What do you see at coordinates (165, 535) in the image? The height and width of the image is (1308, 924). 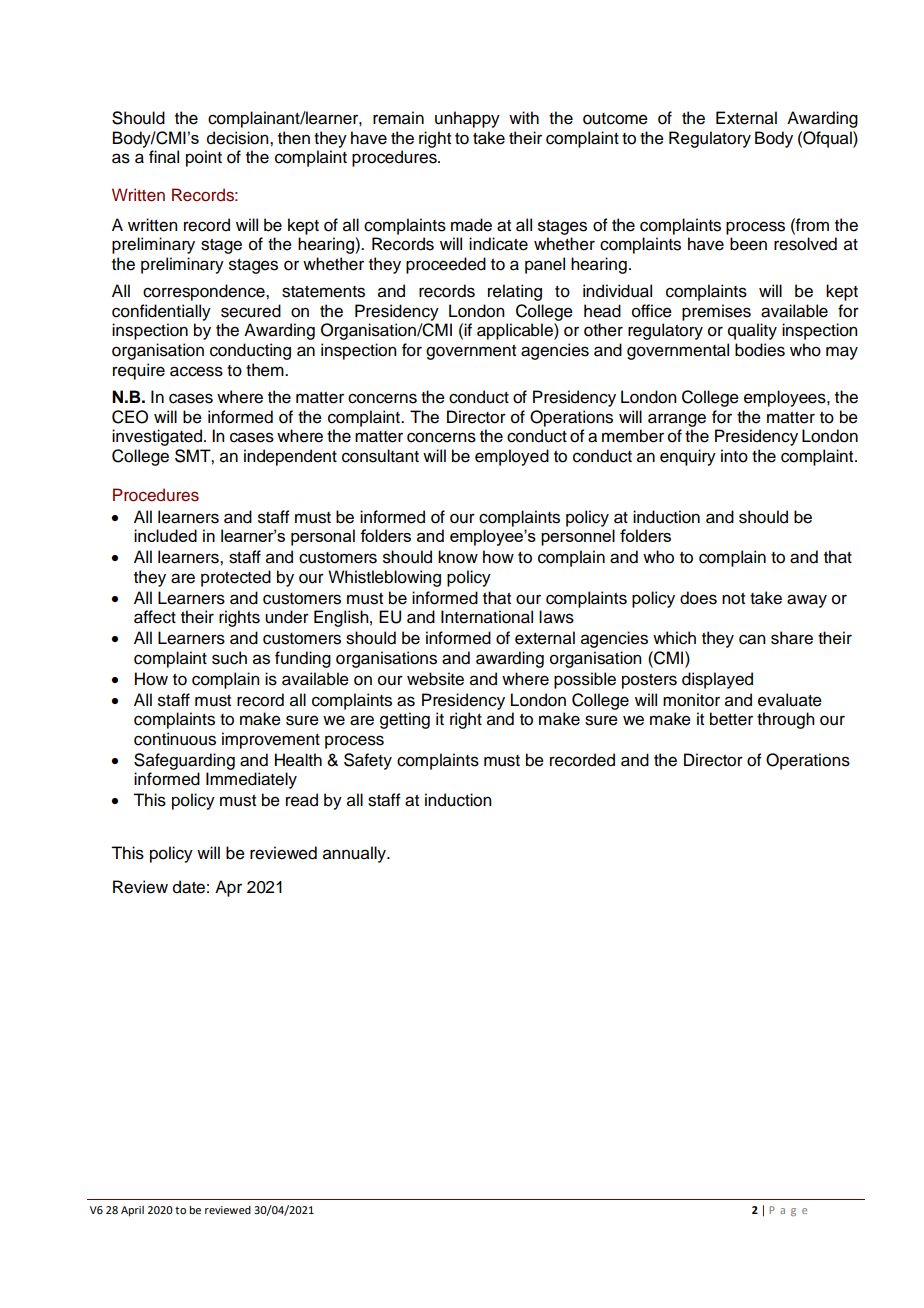 I see `included` at bounding box center [165, 535].
